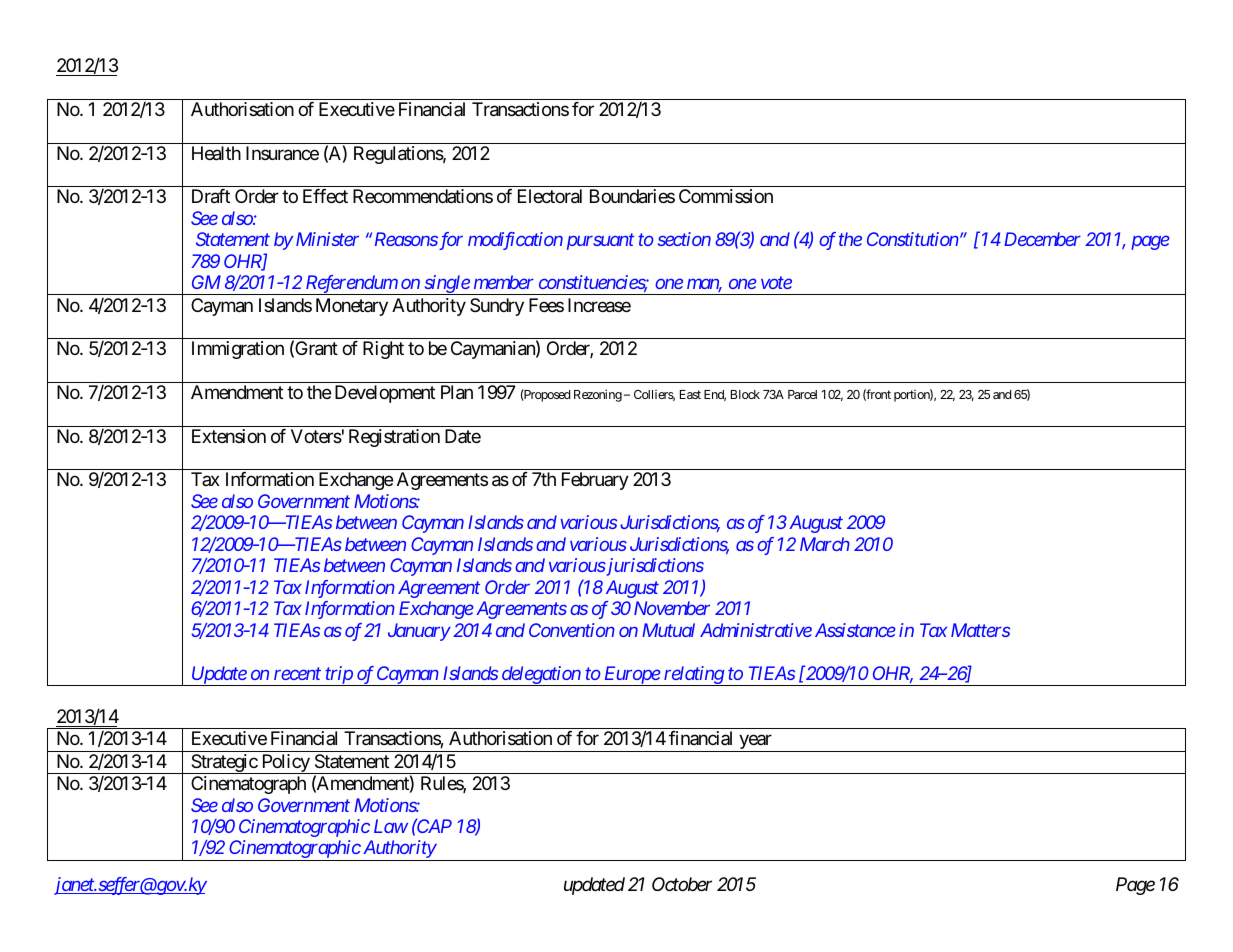 This screenshot has width=1233, height=952. I want to click on Effect, so click(325, 196).
